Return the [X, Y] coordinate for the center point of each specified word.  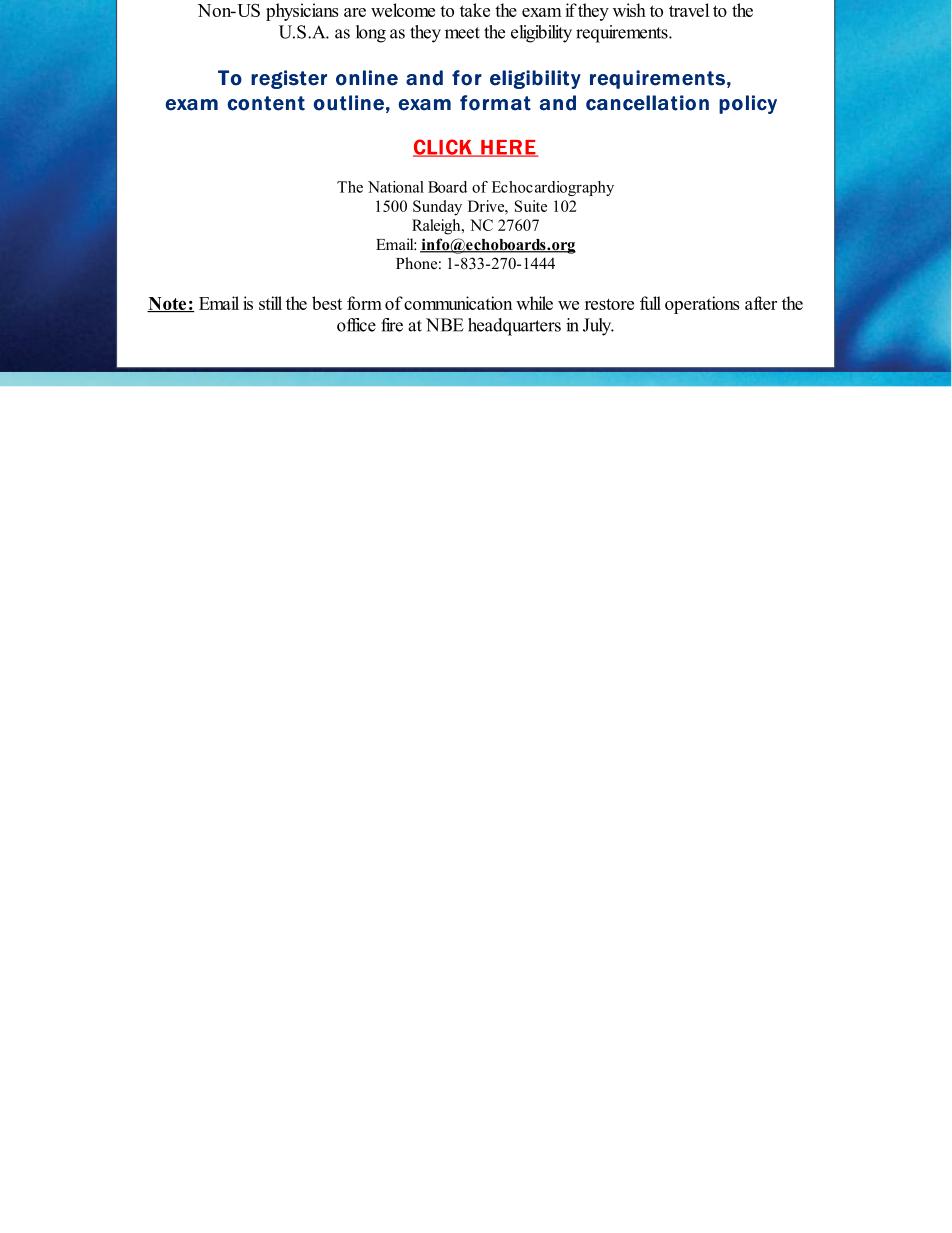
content [266, 103]
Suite [531, 206]
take [475, 10]
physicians [302, 12]
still [270, 303]
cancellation [647, 103]
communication [458, 303]
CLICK [443, 148]
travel [689, 10]
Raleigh [437, 227]
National [396, 187]
